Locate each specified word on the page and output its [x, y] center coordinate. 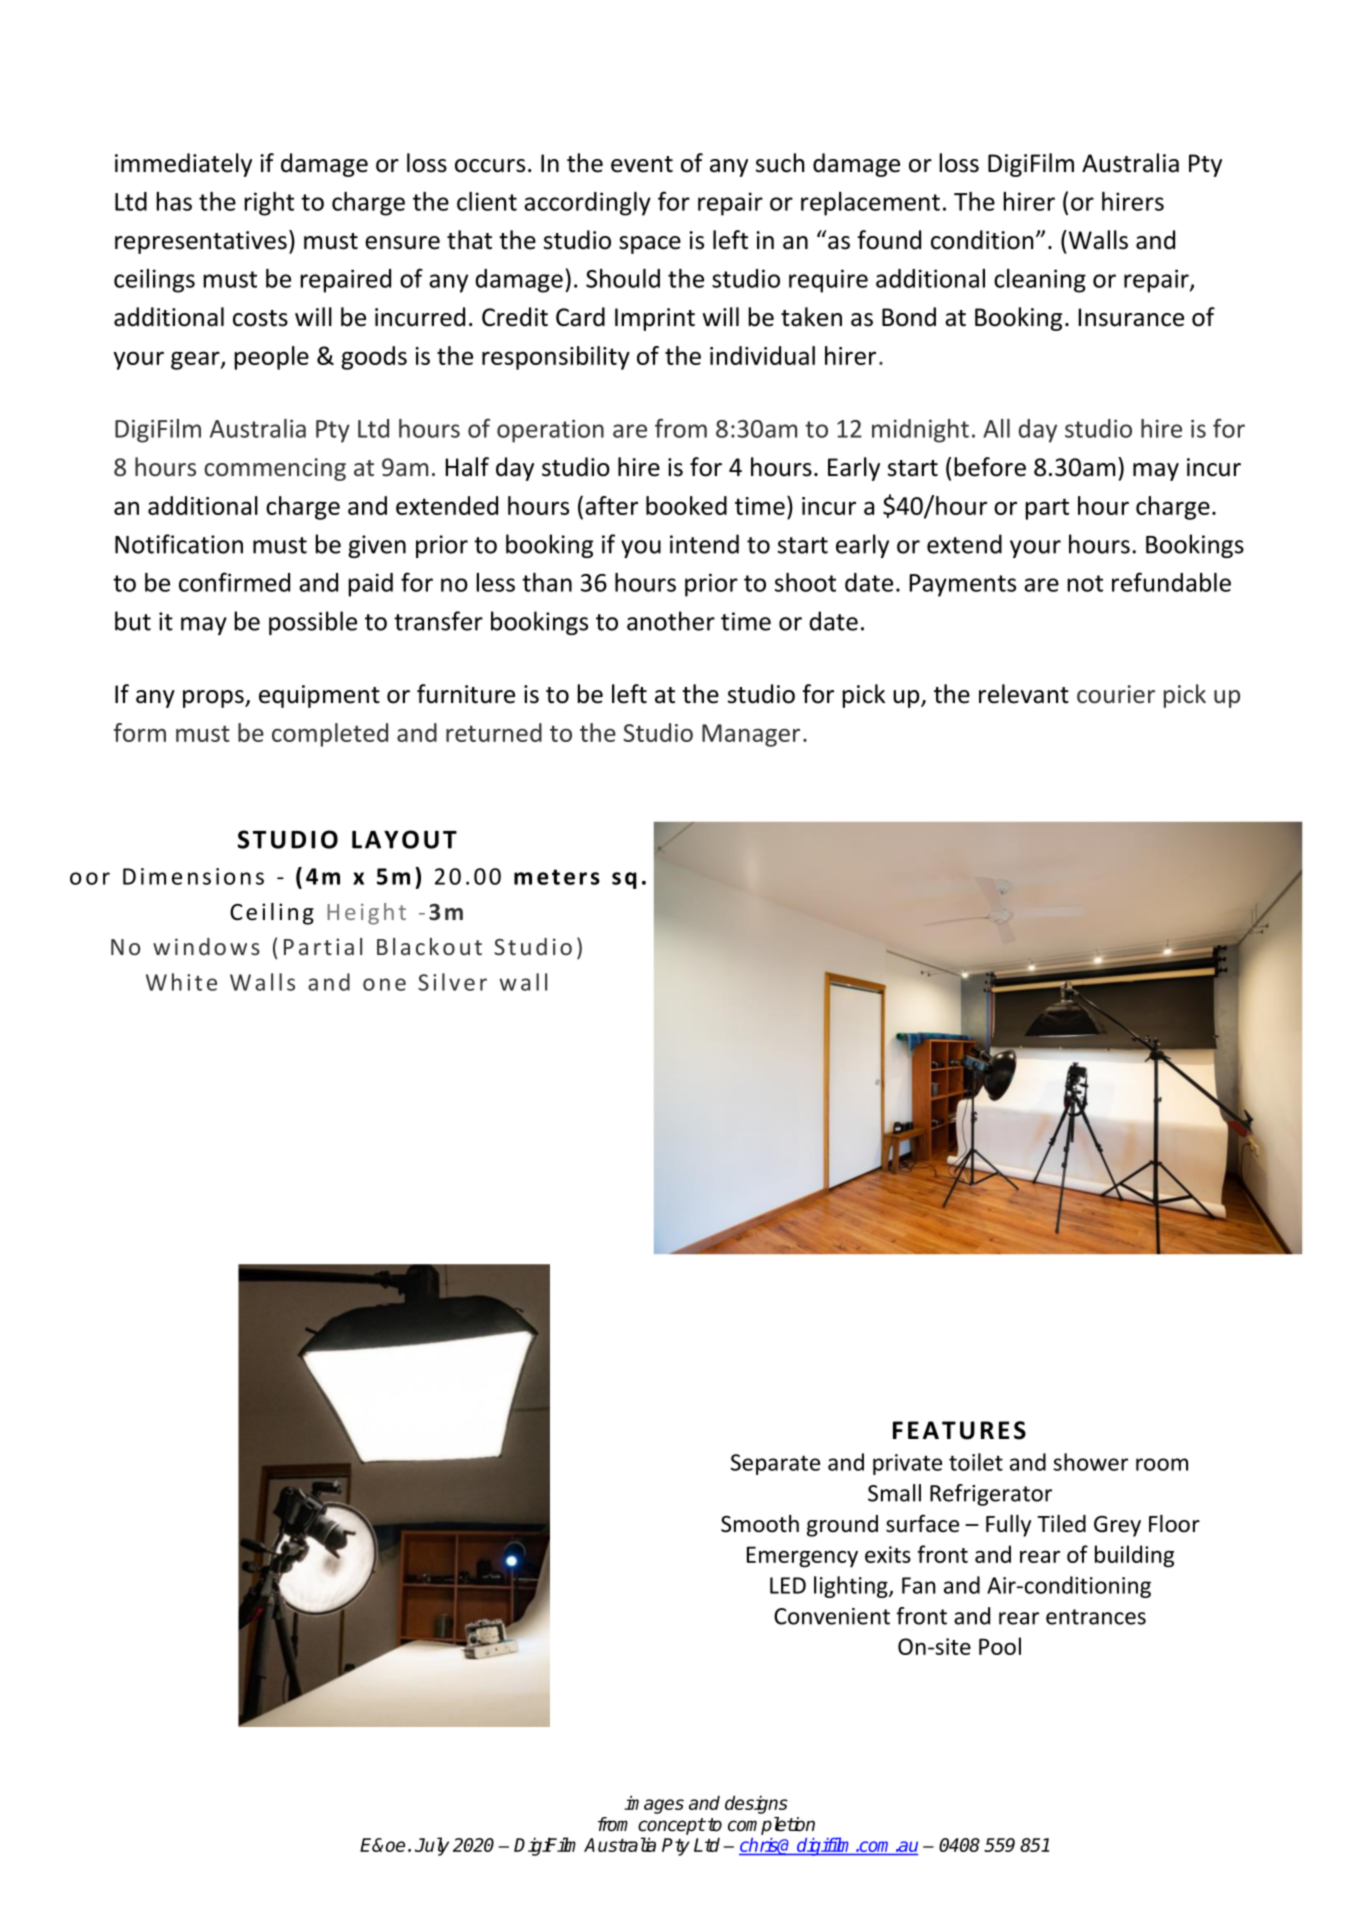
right [269, 204]
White [181, 982]
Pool [1000, 1646]
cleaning [1040, 281]
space [650, 245]
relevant [1024, 694]
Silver [452, 982]
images [654, 1804]
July [432, 1846]
